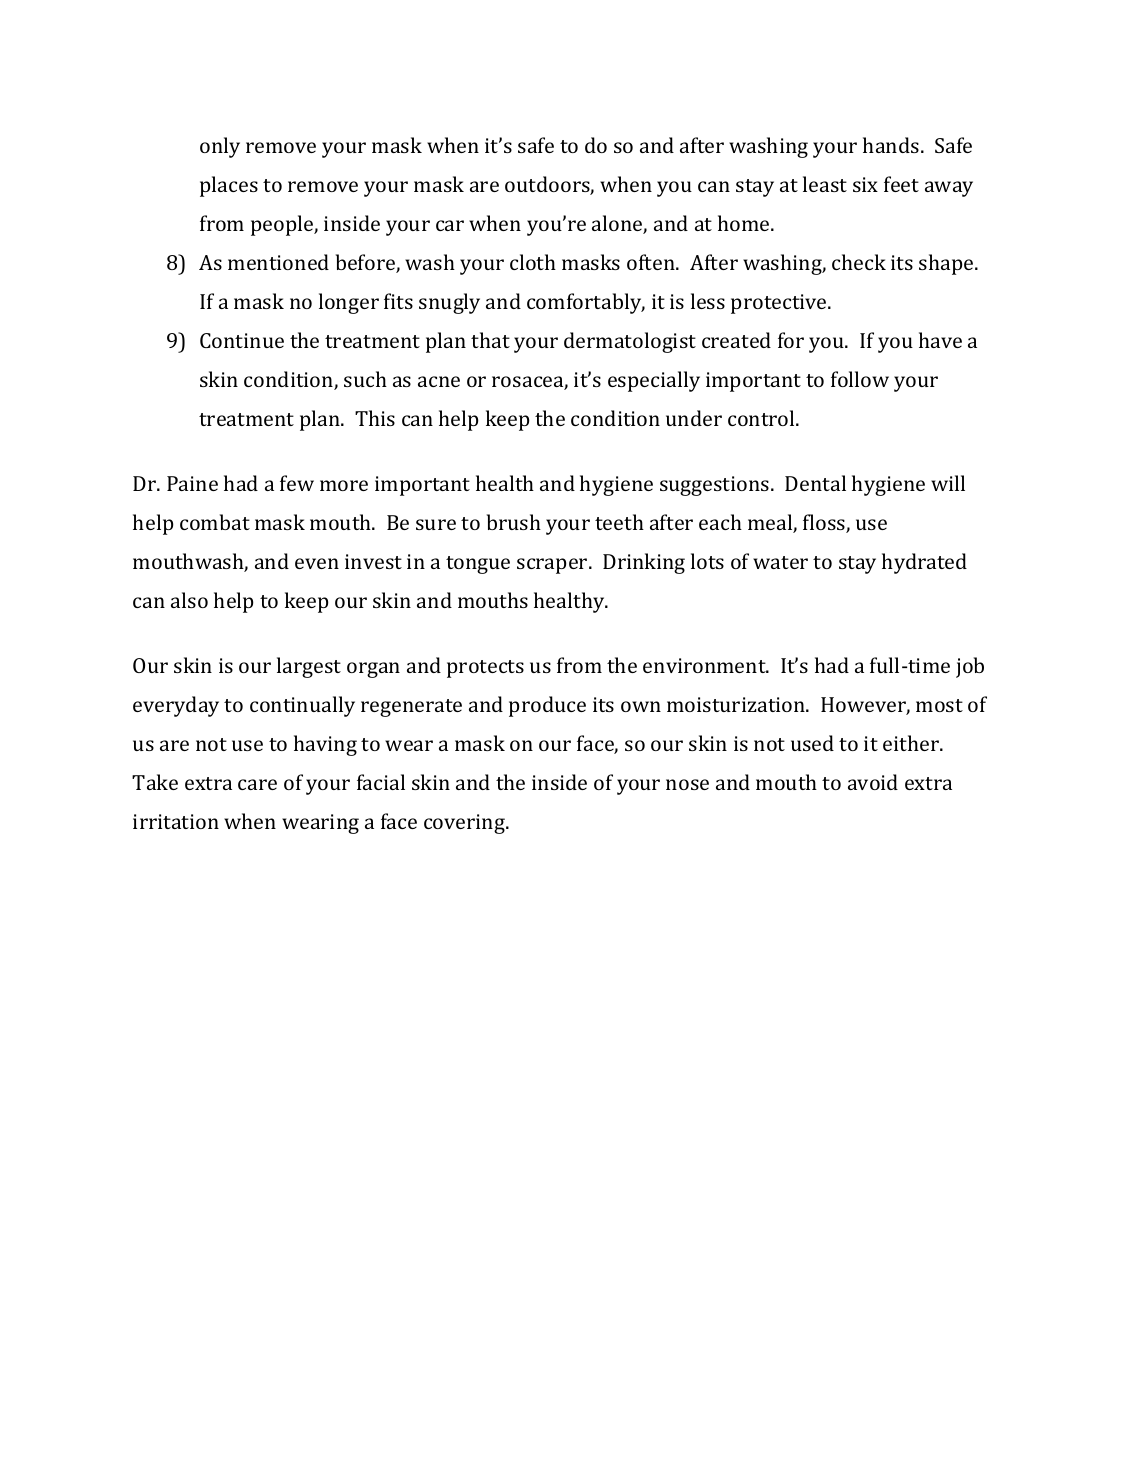  I want to click on brush, so click(514, 522).
